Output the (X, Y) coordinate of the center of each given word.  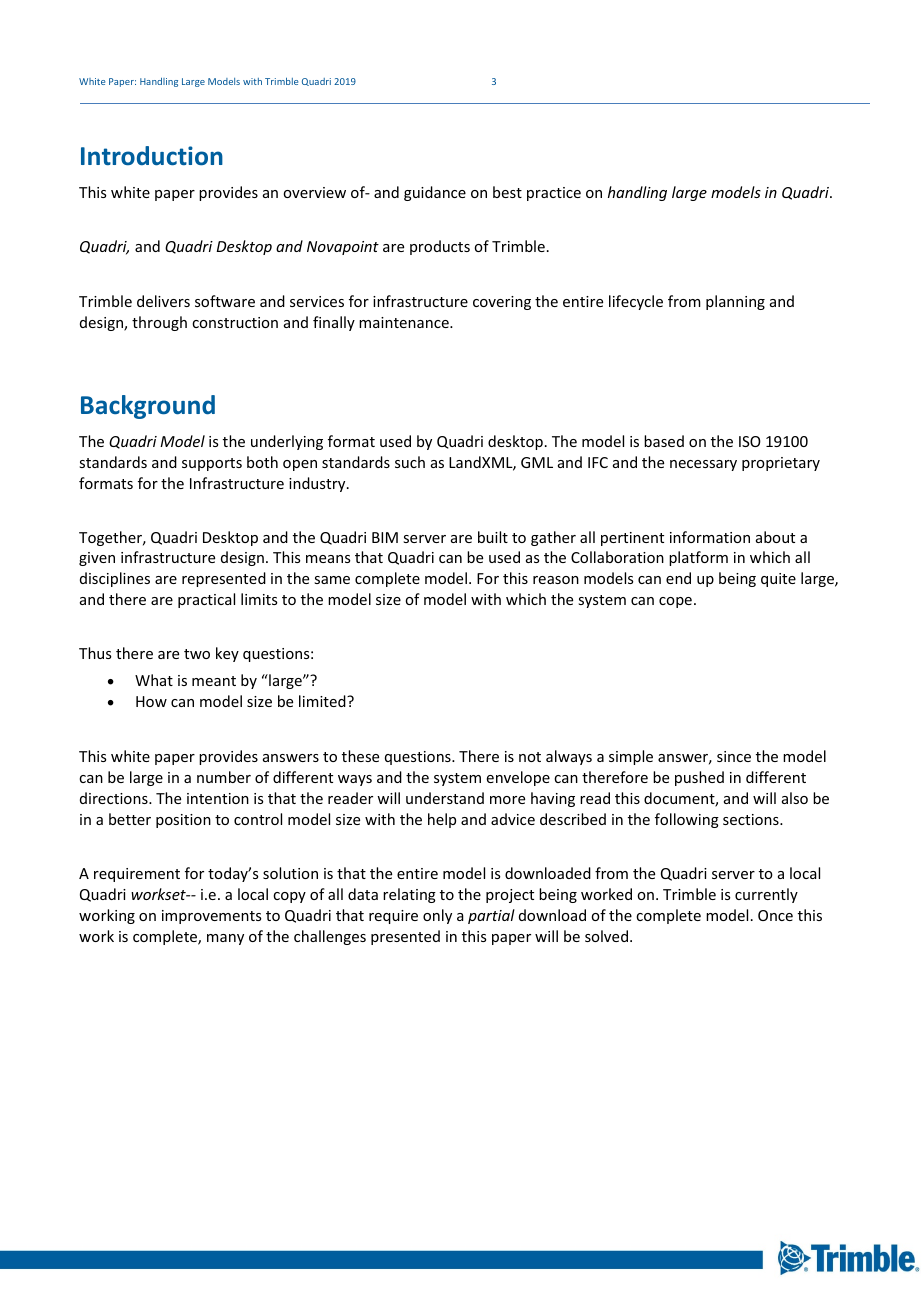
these (360, 756)
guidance (435, 193)
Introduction (152, 156)
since (734, 756)
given (97, 559)
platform (698, 558)
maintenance (405, 322)
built (493, 537)
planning (735, 302)
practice (554, 194)
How (151, 701)
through (159, 323)
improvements (211, 917)
